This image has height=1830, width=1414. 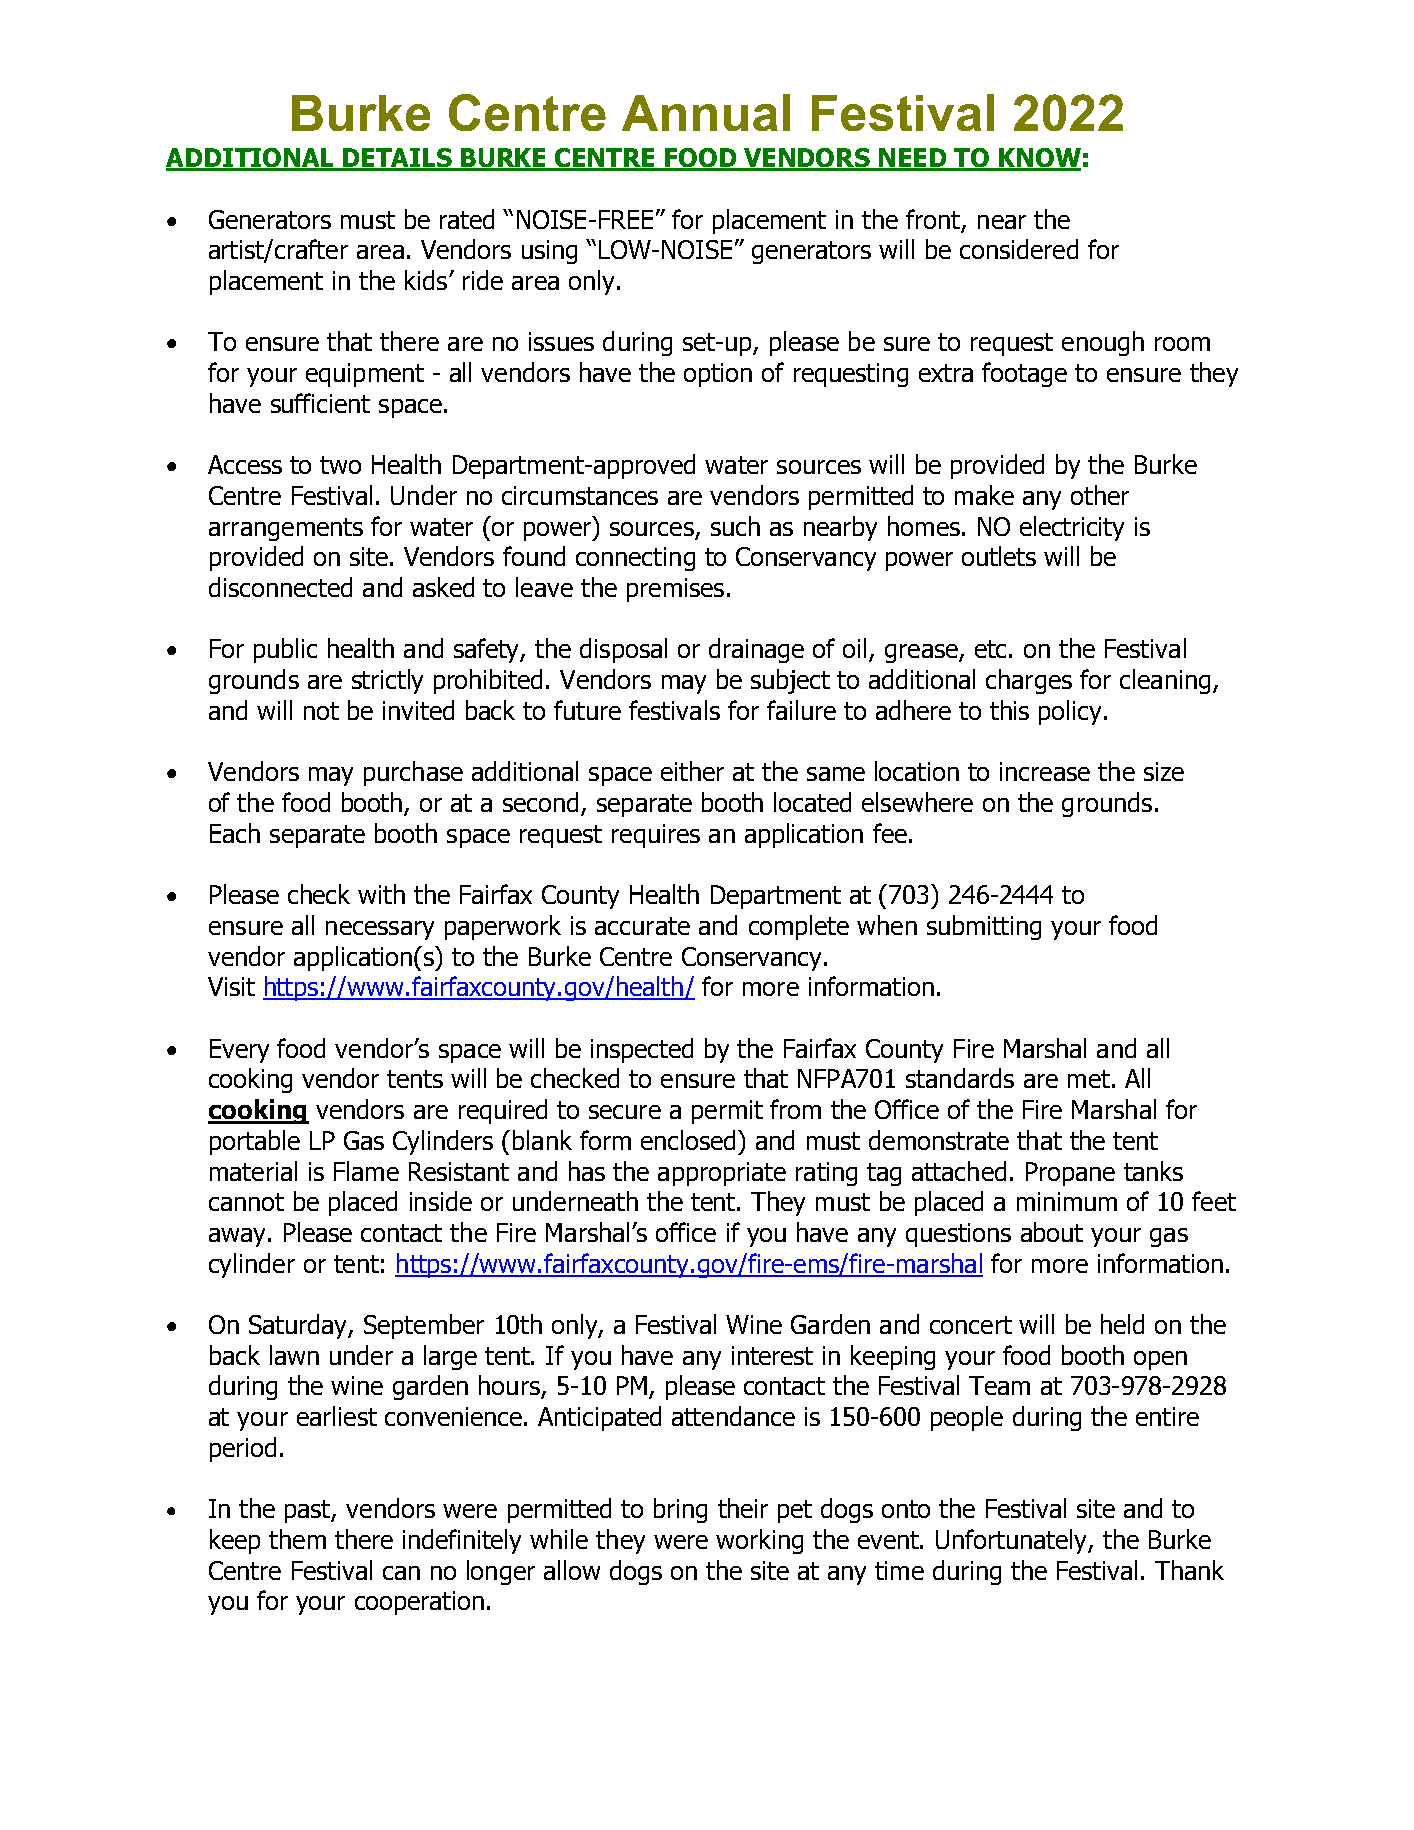 I want to click on KNOW, so click(x=1039, y=159).
